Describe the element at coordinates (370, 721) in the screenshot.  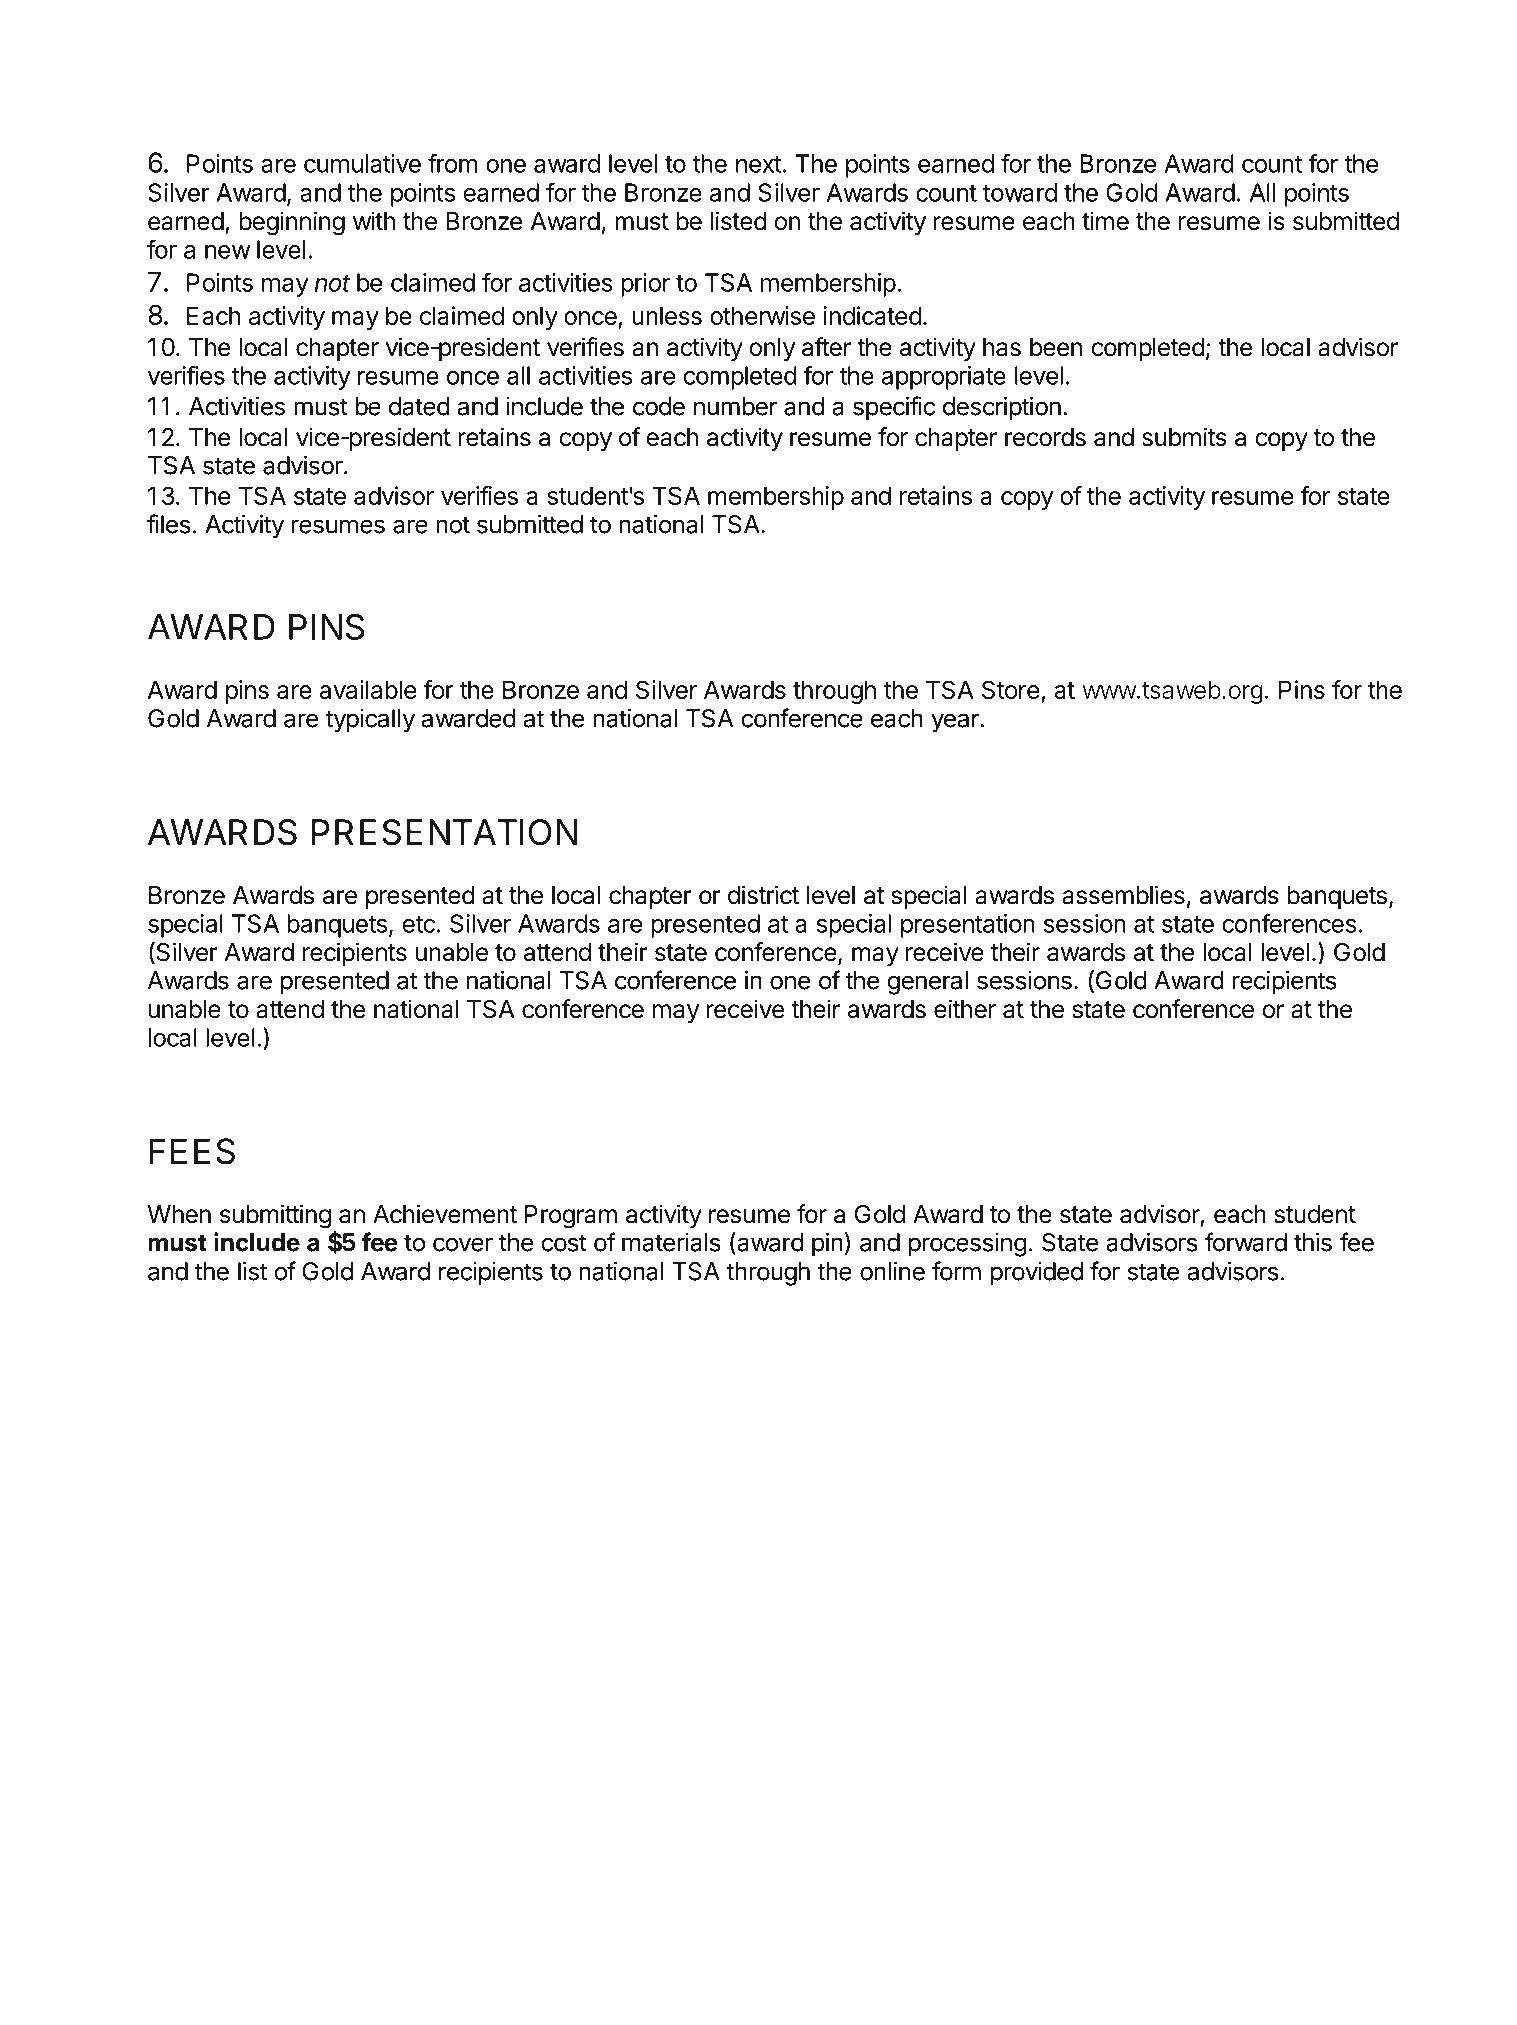
I see `typically` at that location.
